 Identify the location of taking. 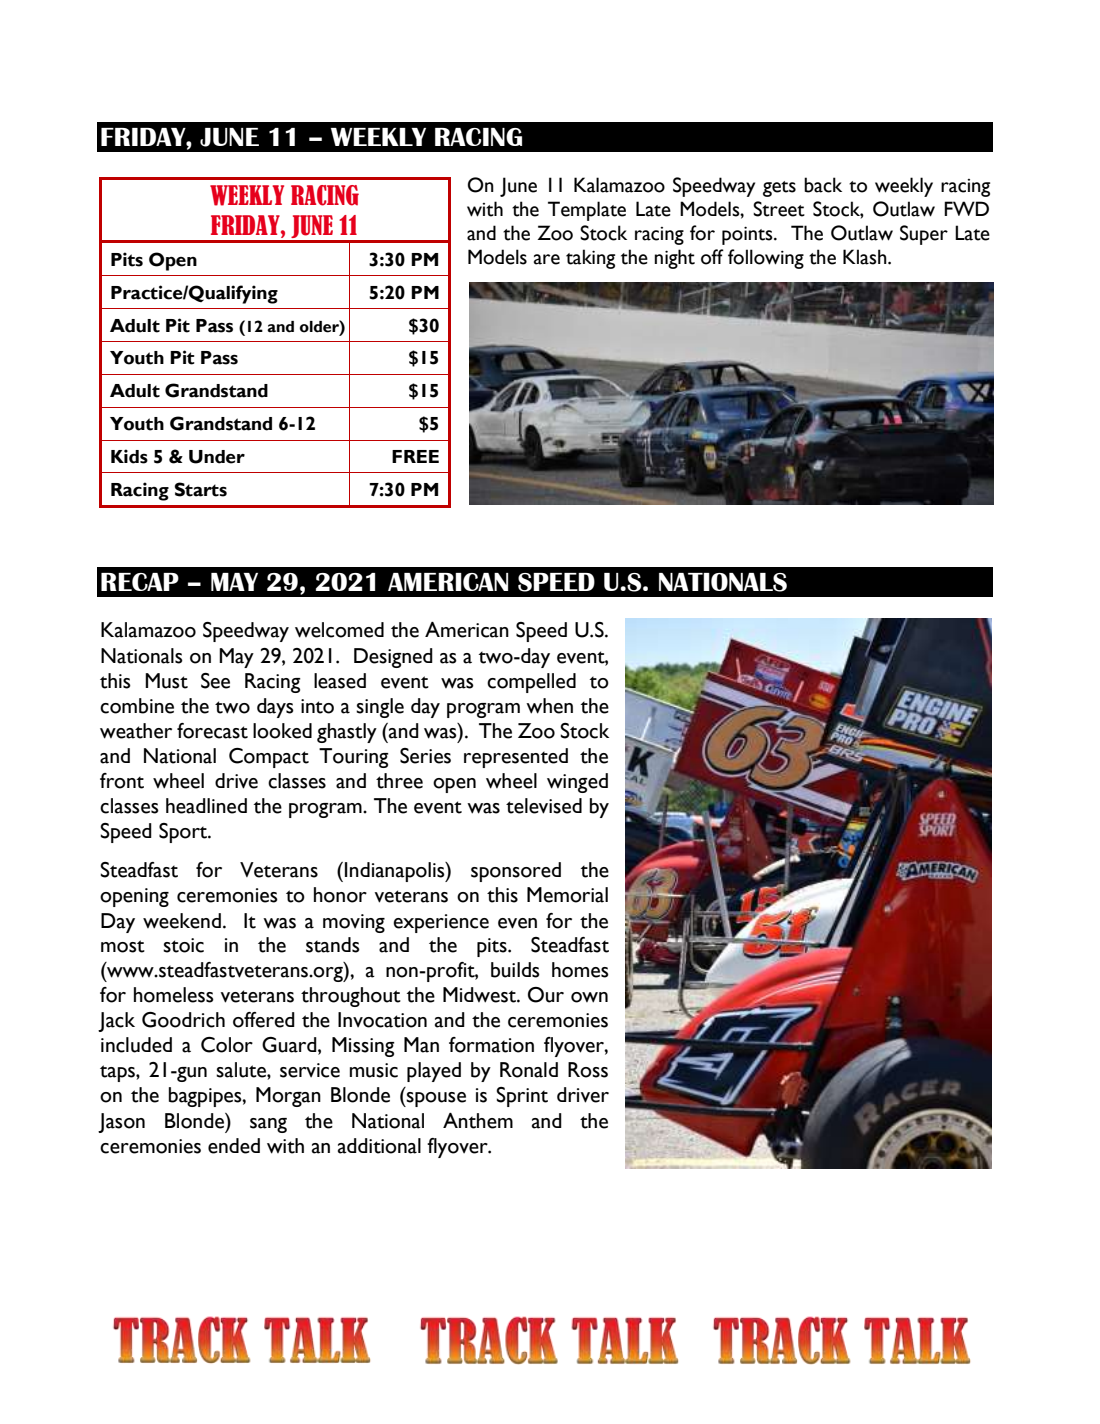
(590, 259).
